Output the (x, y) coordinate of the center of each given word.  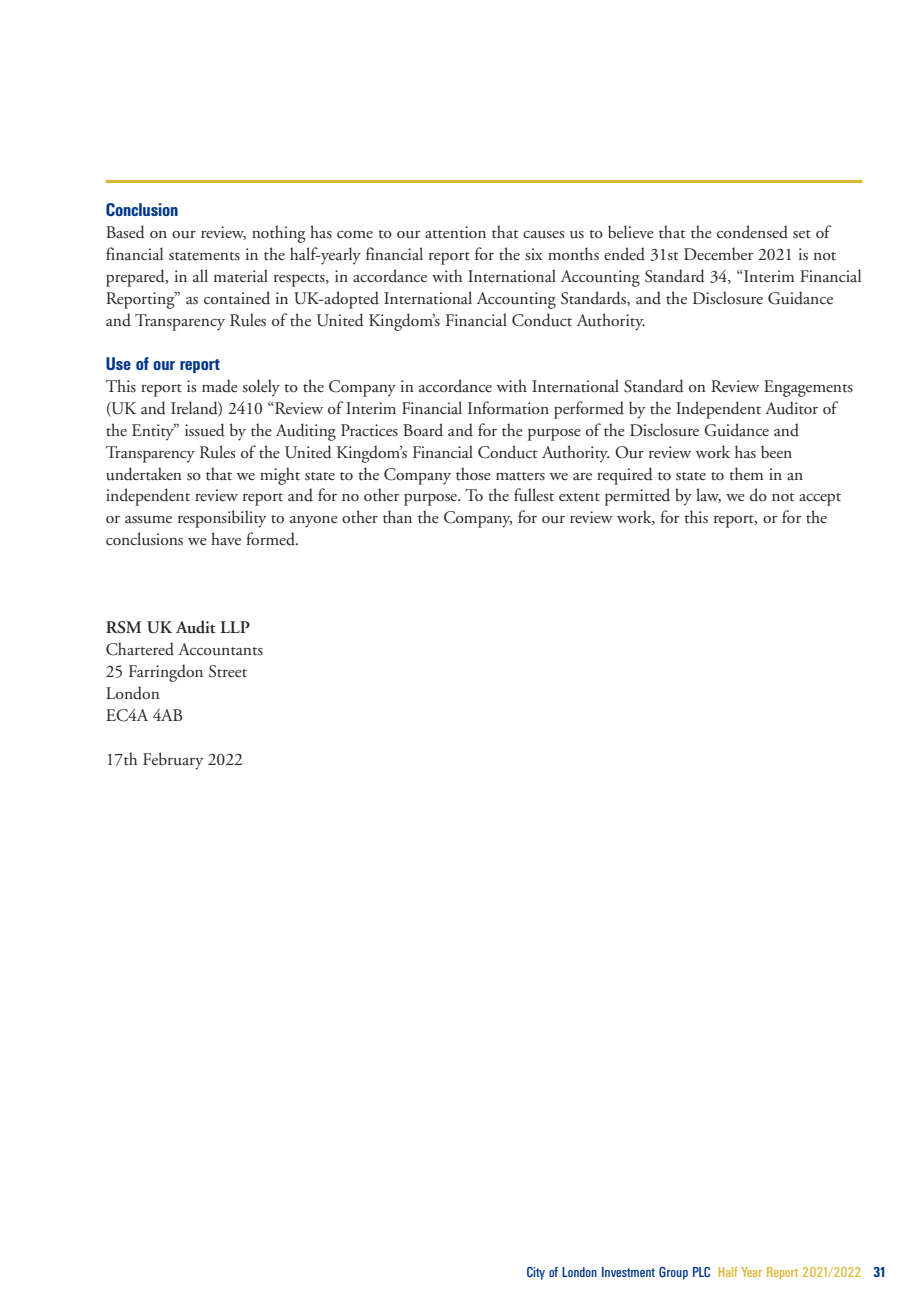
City (536, 1273)
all (200, 275)
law (708, 495)
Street (228, 671)
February (173, 761)
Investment (628, 1272)
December (718, 254)
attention (455, 232)
